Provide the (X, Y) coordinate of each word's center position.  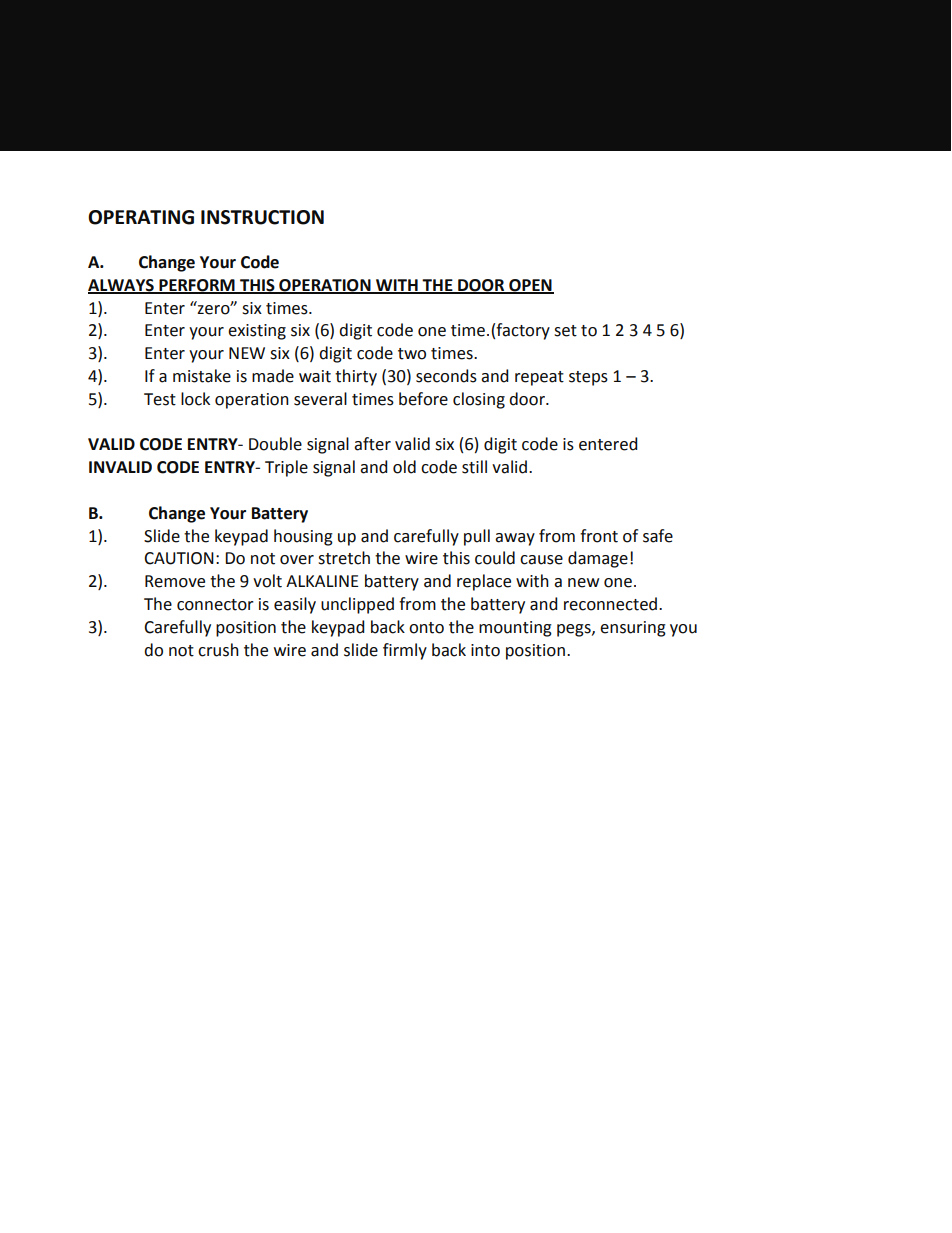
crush (218, 650)
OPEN (530, 286)
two (412, 354)
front (599, 536)
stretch (344, 558)
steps (588, 378)
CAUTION (179, 558)
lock (195, 399)
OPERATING (141, 217)
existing (257, 332)
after (372, 444)
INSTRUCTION (262, 217)
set (565, 331)
